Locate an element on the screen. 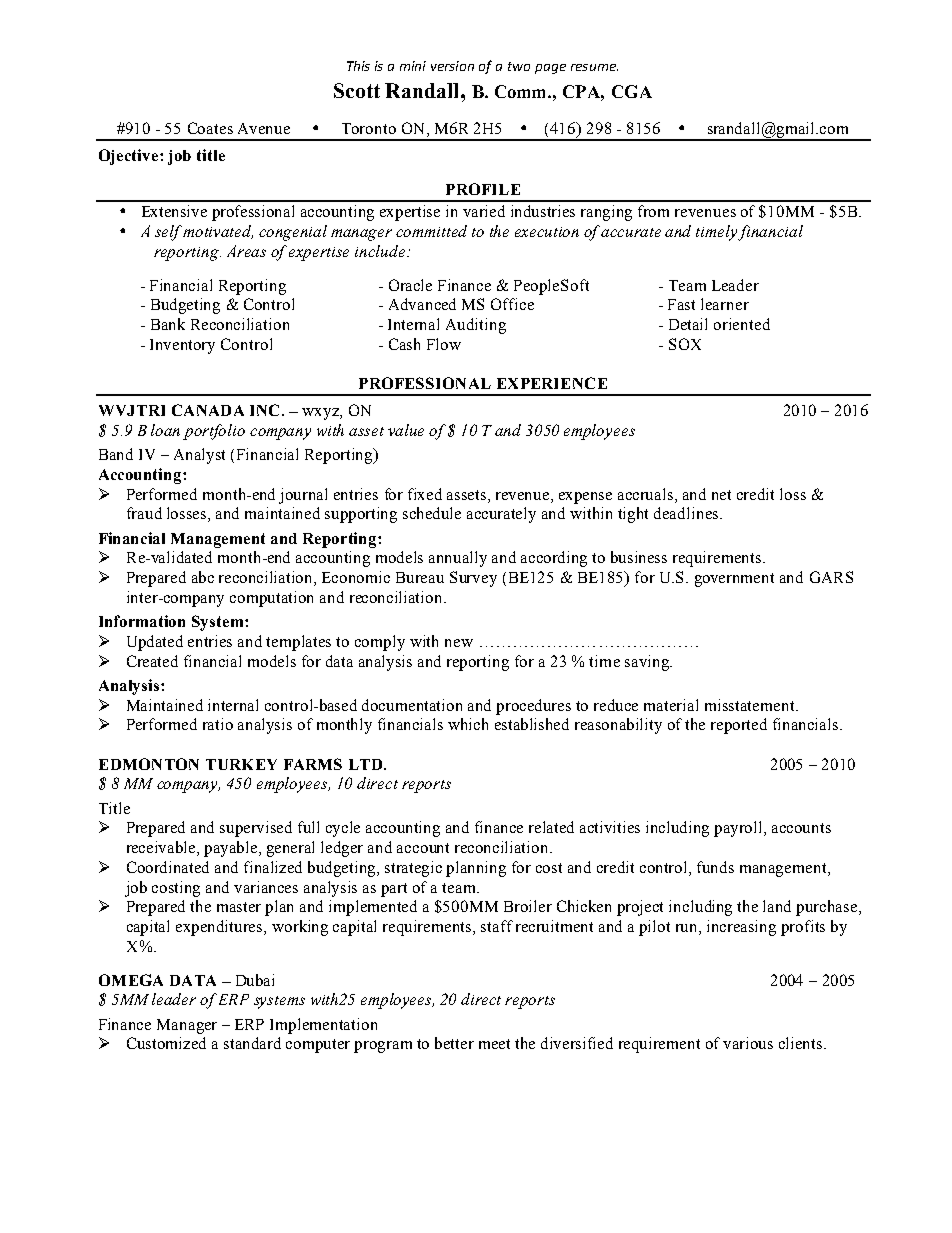 The width and height of the screenshot is (952, 1233). CGA is located at coordinates (632, 91).
